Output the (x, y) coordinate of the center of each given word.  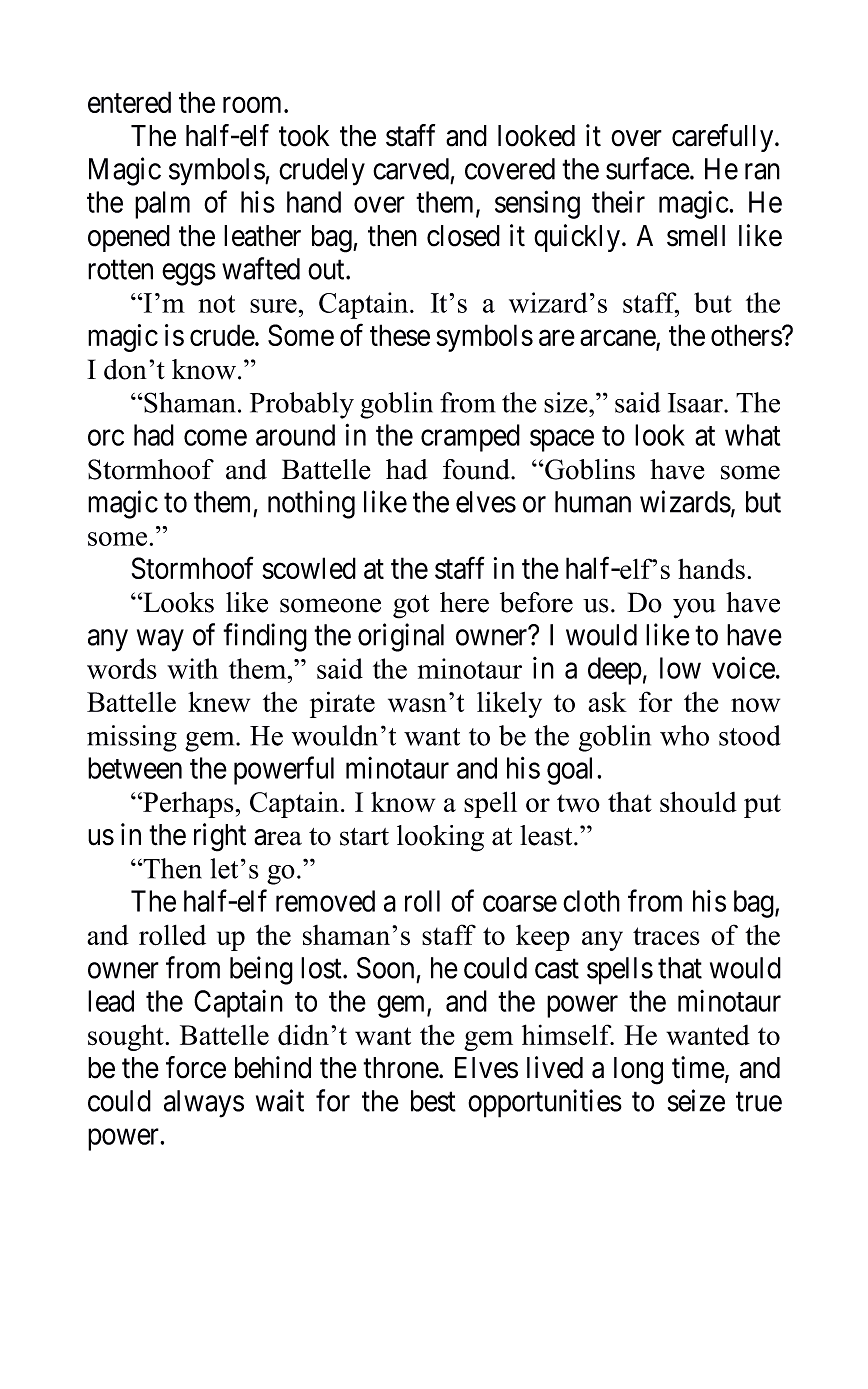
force (196, 1067)
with (192, 668)
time (698, 1067)
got (411, 607)
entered (129, 102)
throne (401, 1068)
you (694, 608)
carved (411, 169)
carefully (724, 138)
